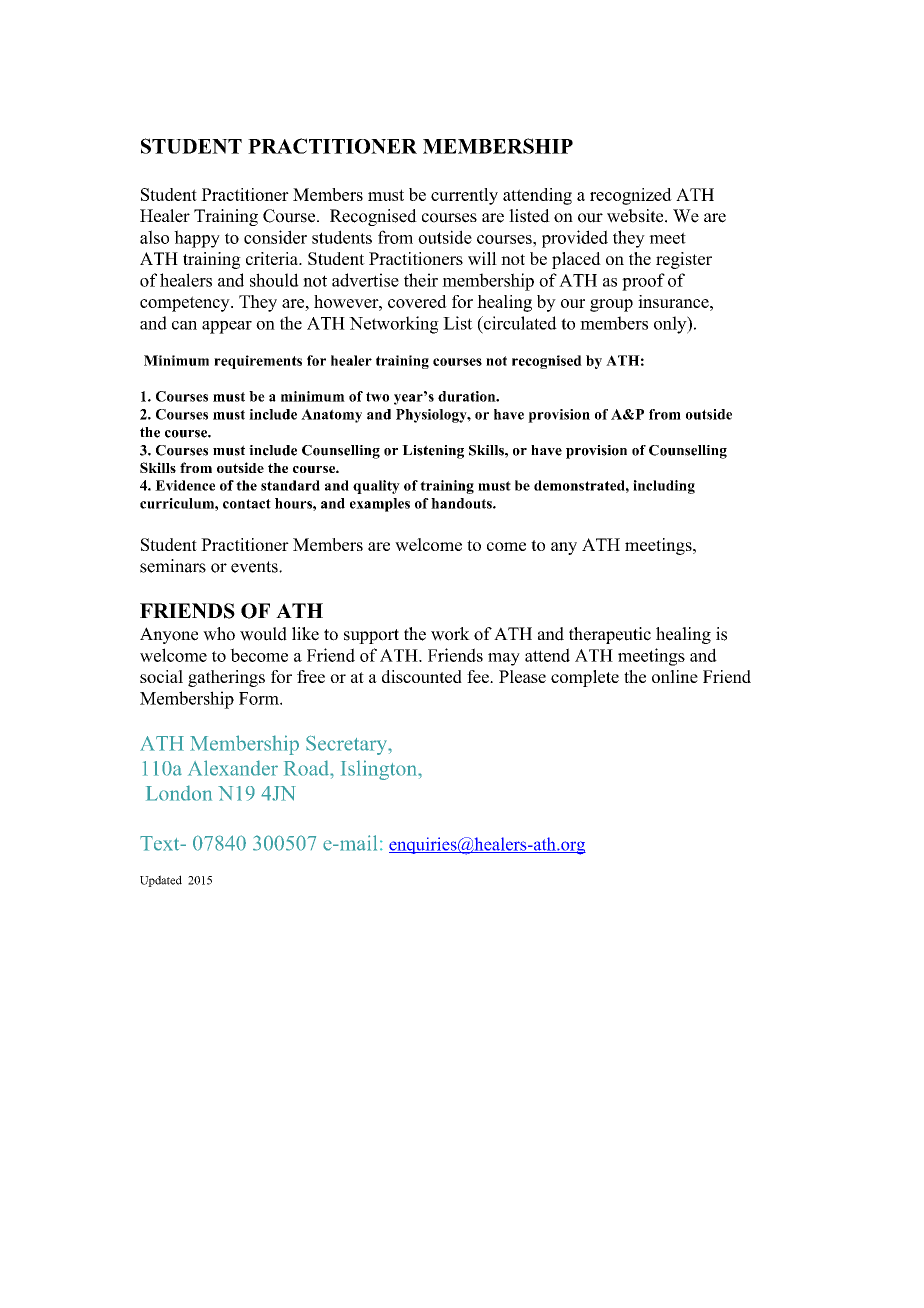  I want to click on happy, so click(197, 239).
